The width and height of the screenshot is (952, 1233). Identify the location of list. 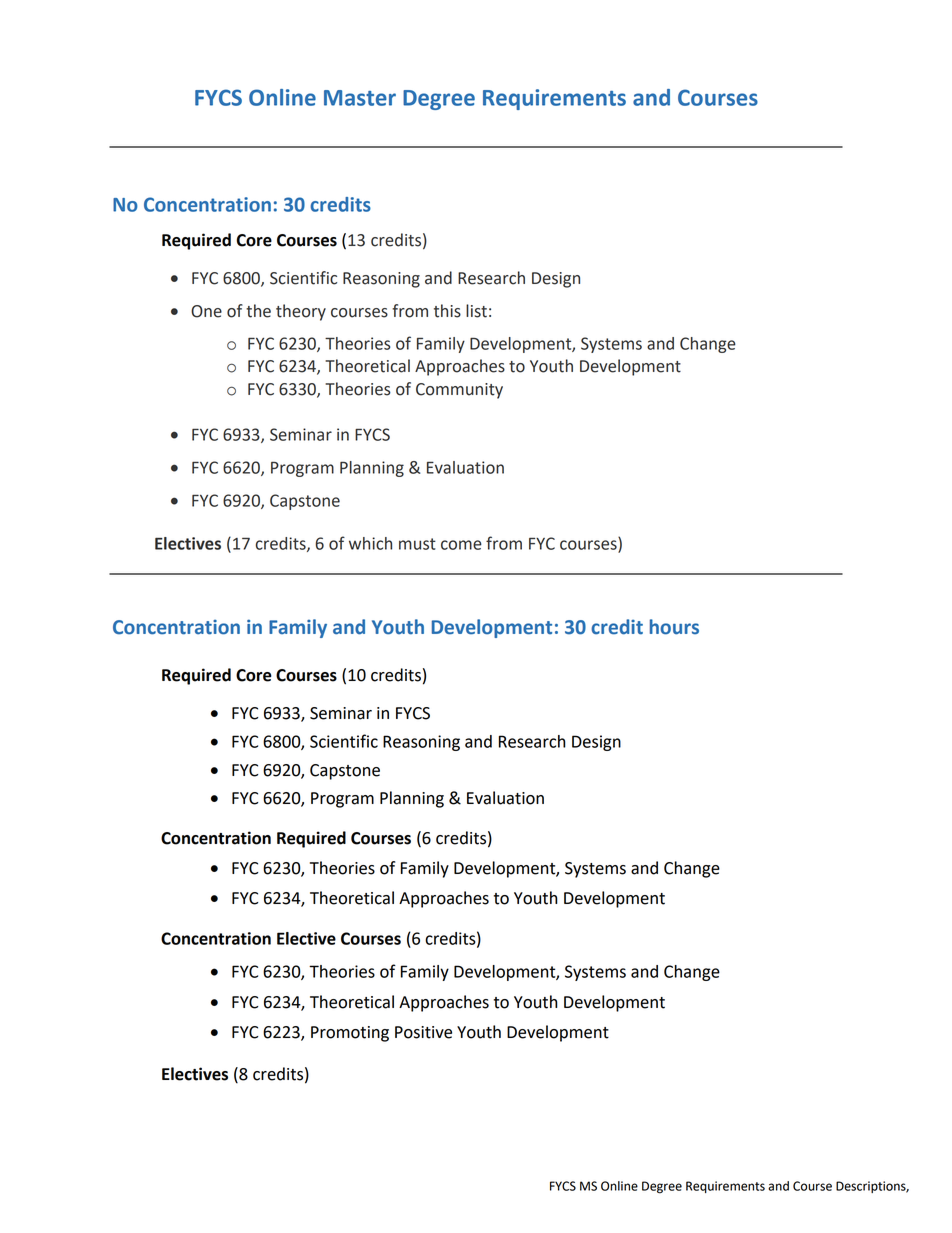
(476, 311).
